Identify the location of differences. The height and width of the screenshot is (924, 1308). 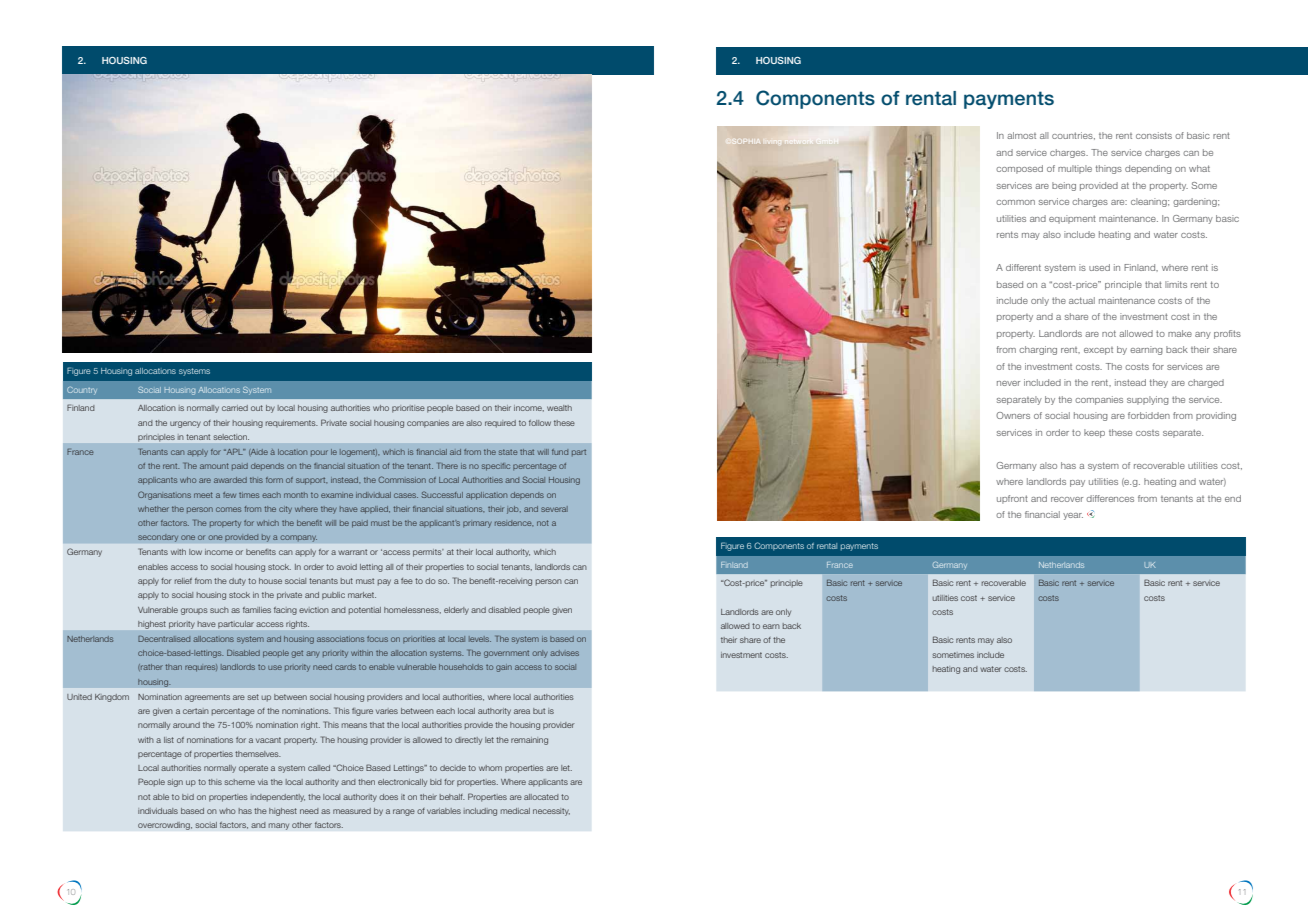
(1110, 498).
